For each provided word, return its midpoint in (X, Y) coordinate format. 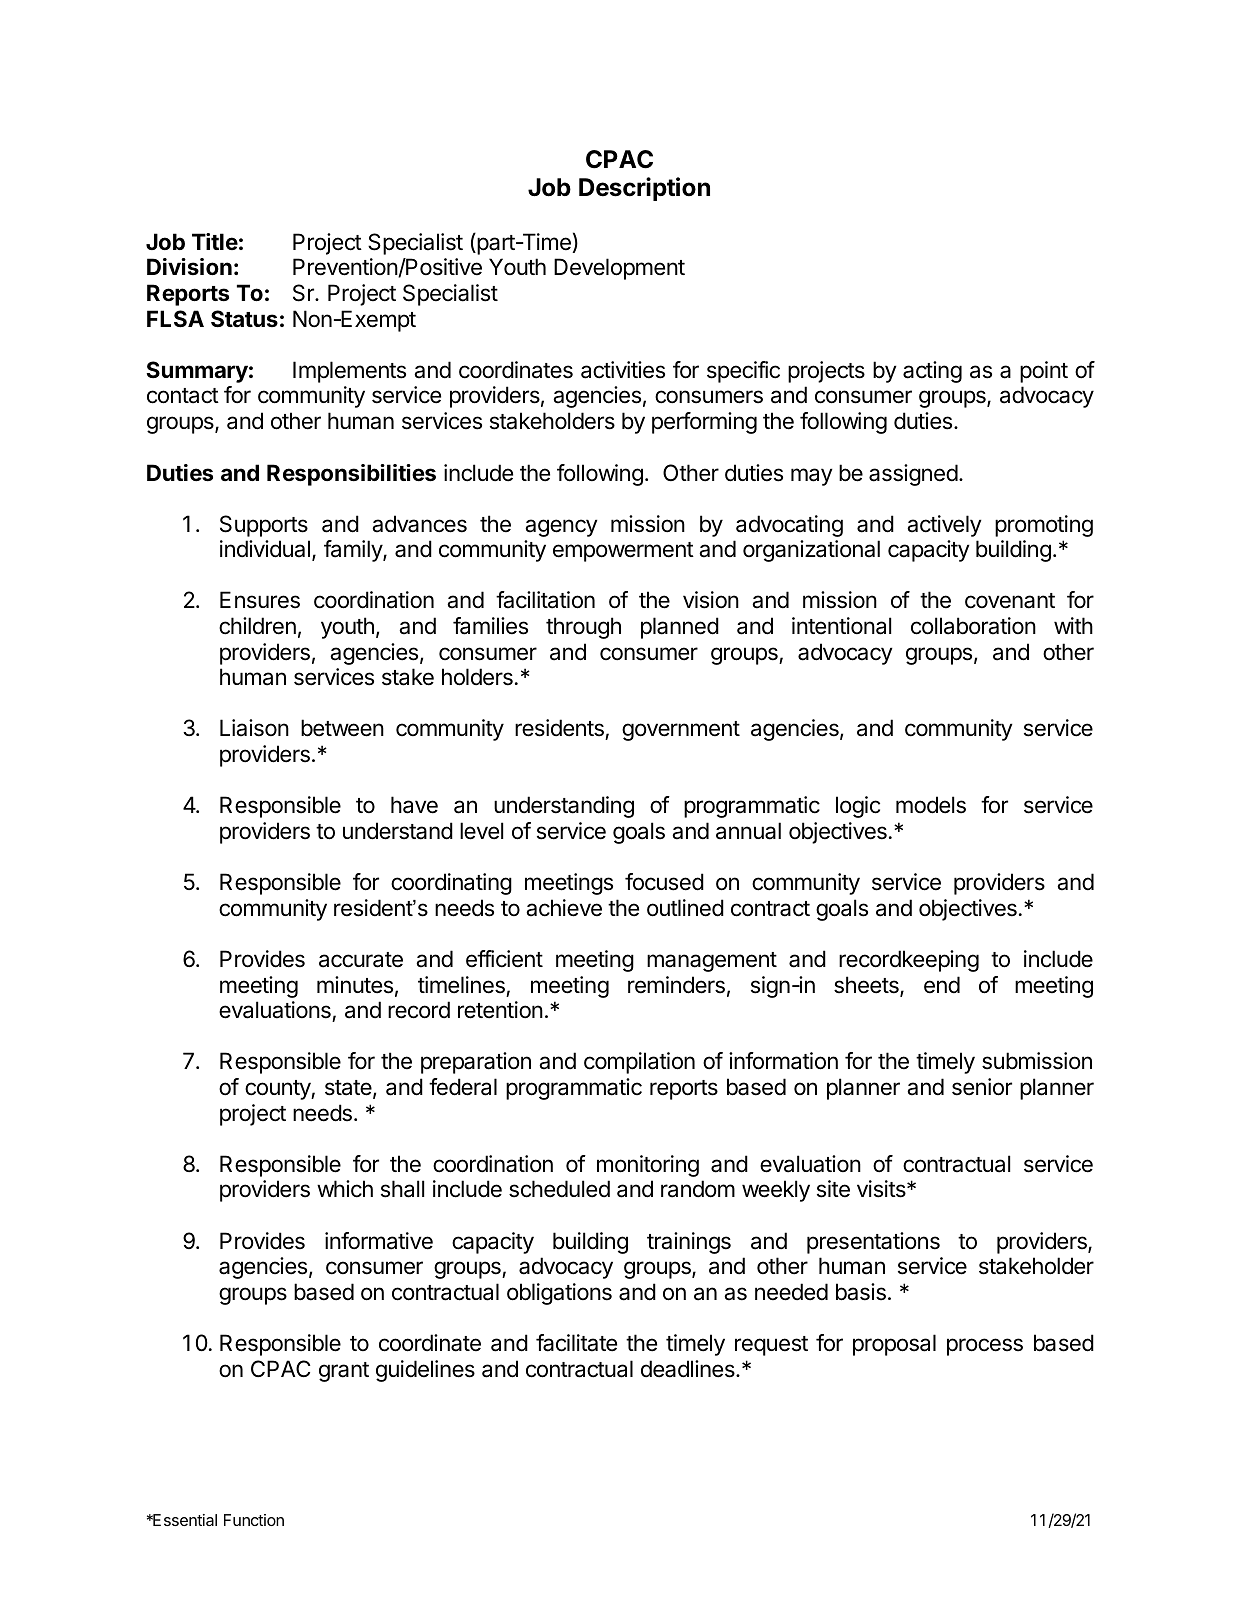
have (414, 805)
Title (215, 241)
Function (254, 1520)
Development (619, 269)
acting (932, 372)
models (931, 805)
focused (664, 882)
